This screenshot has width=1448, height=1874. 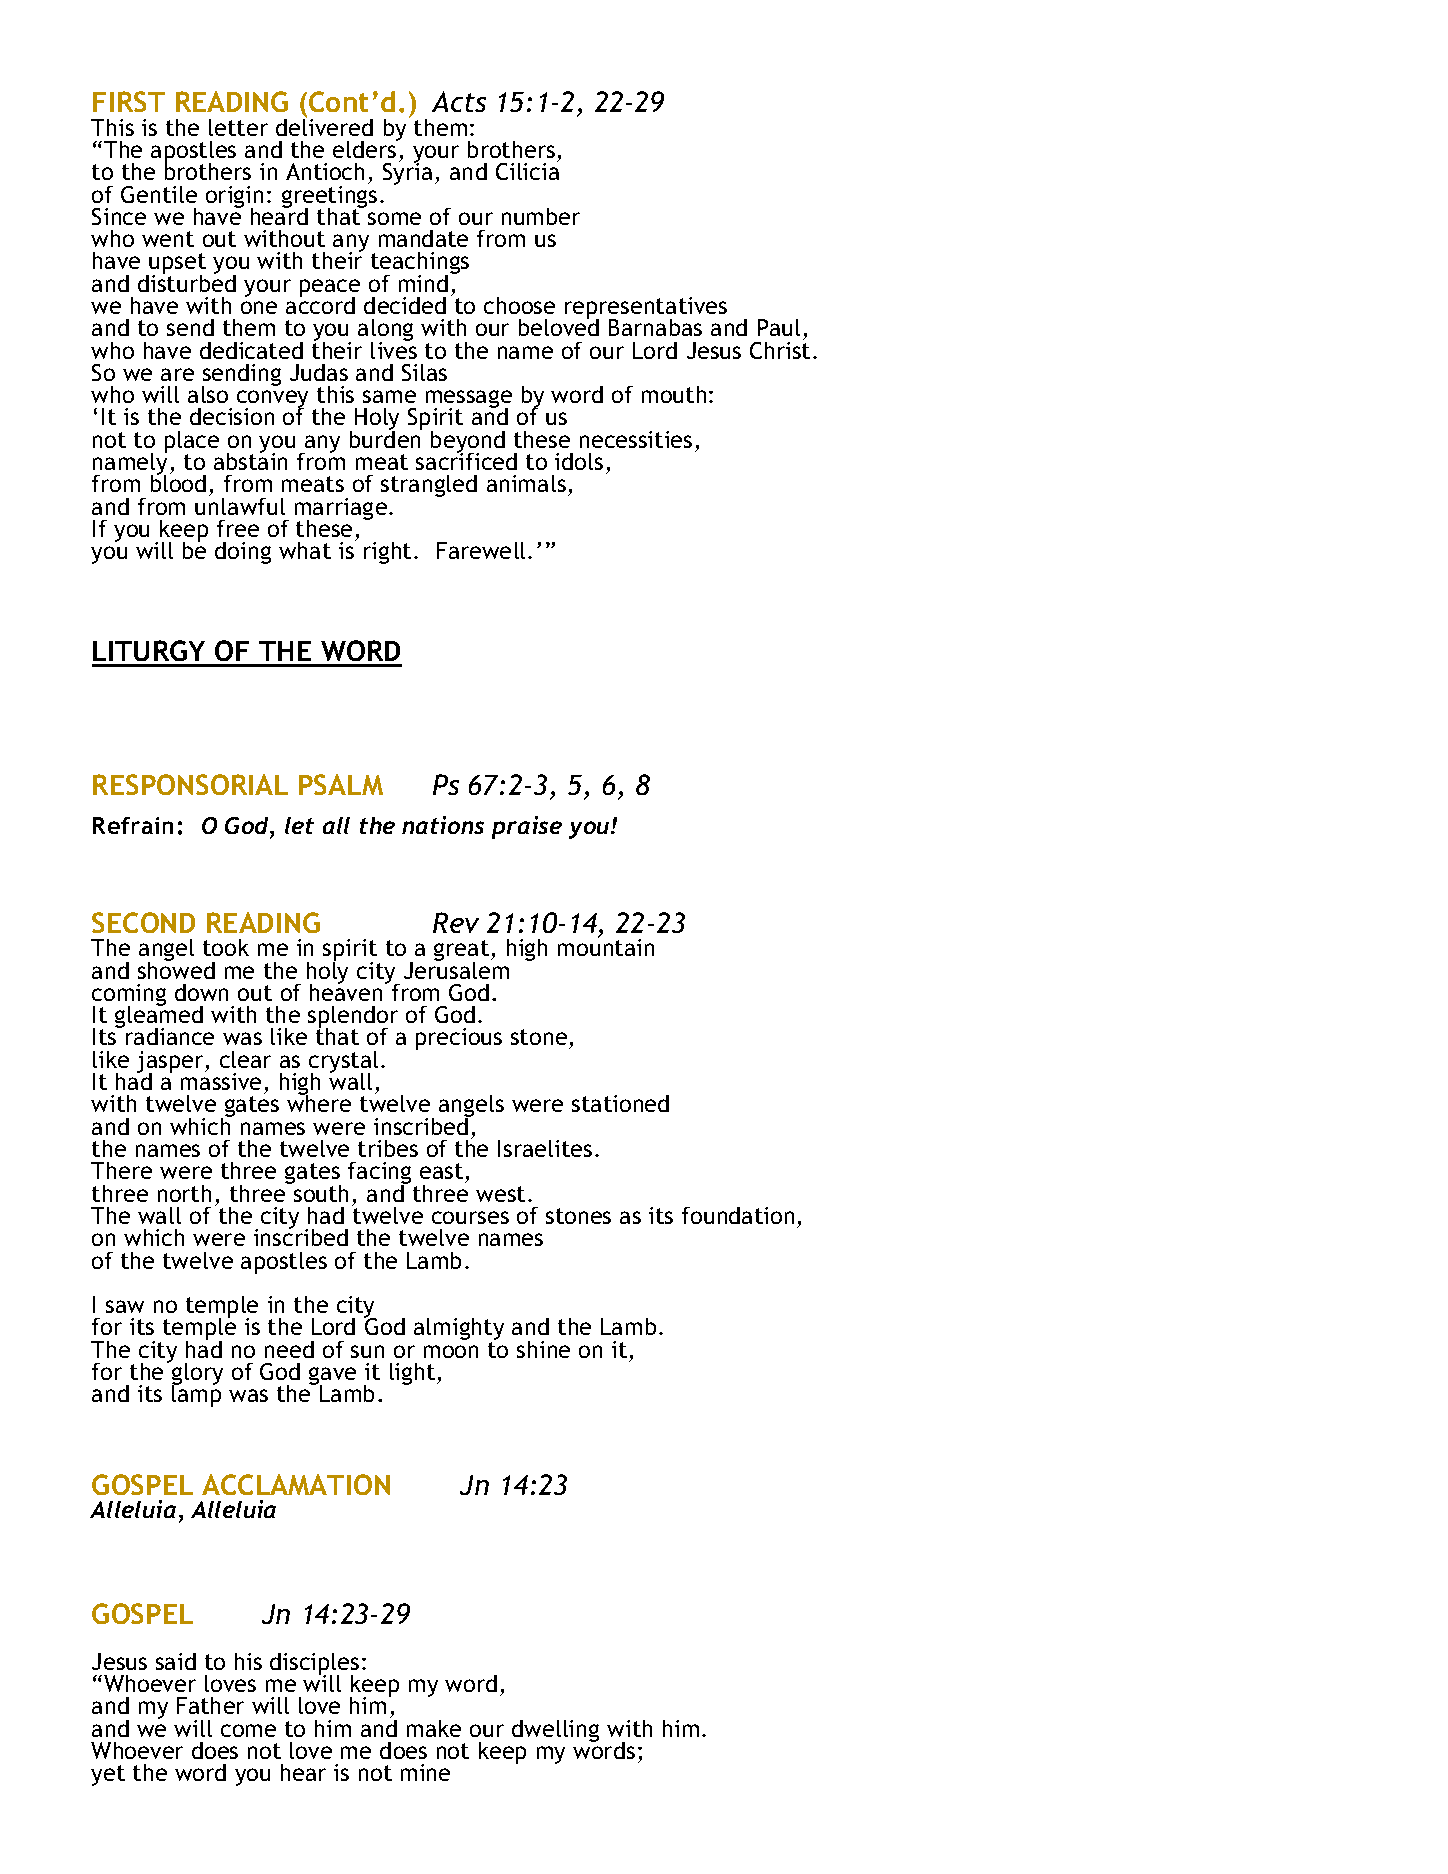 I want to click on Syria, so click(x=407, y=173).
